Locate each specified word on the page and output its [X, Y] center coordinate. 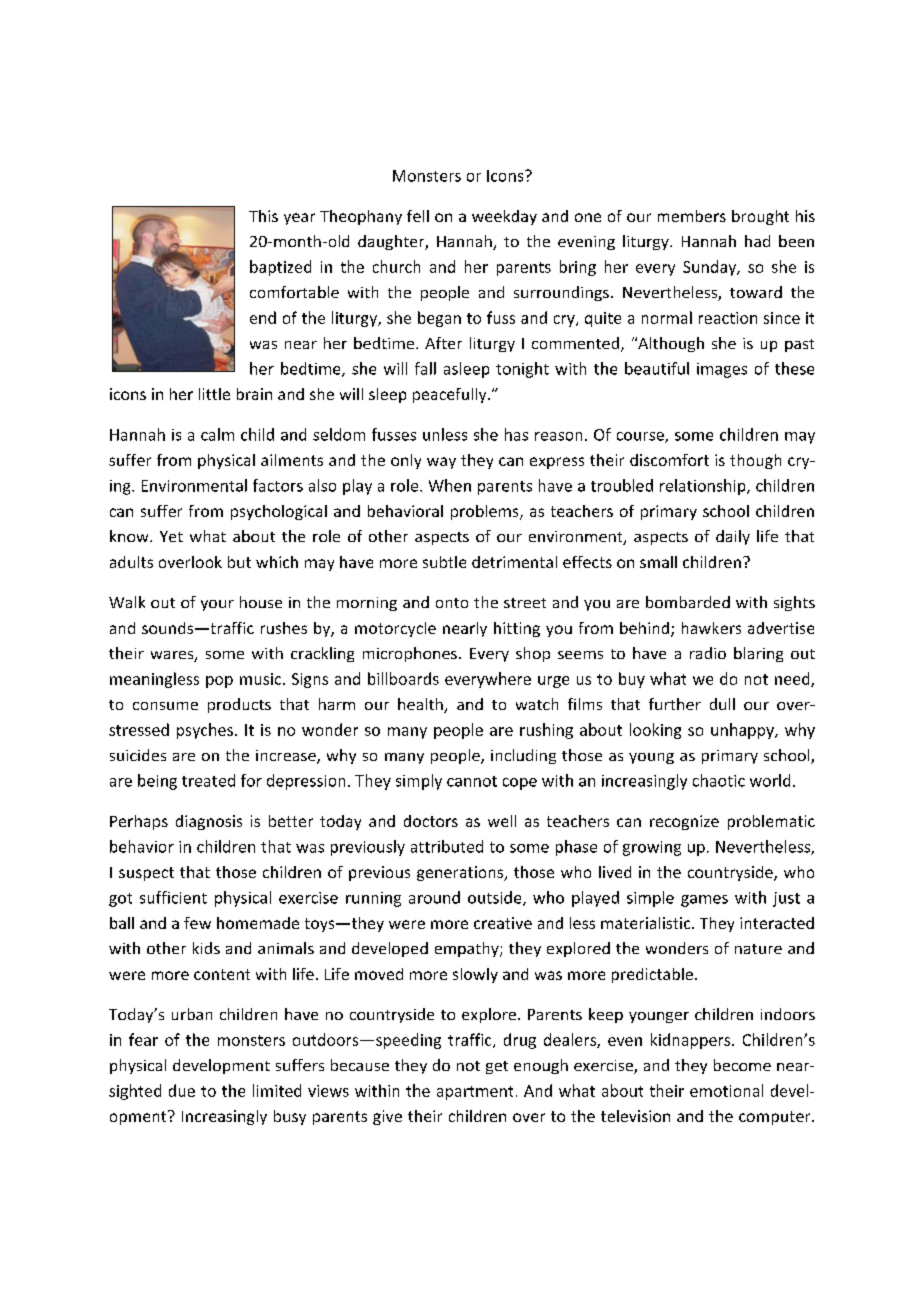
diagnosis [209, 822]
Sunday [711, 268]
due [182, 1090]
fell [418, 216]
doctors [431, 821]
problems [486, 512]
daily [733, 537]
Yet [171, 536]
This [263, 216]
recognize [684, 822]
